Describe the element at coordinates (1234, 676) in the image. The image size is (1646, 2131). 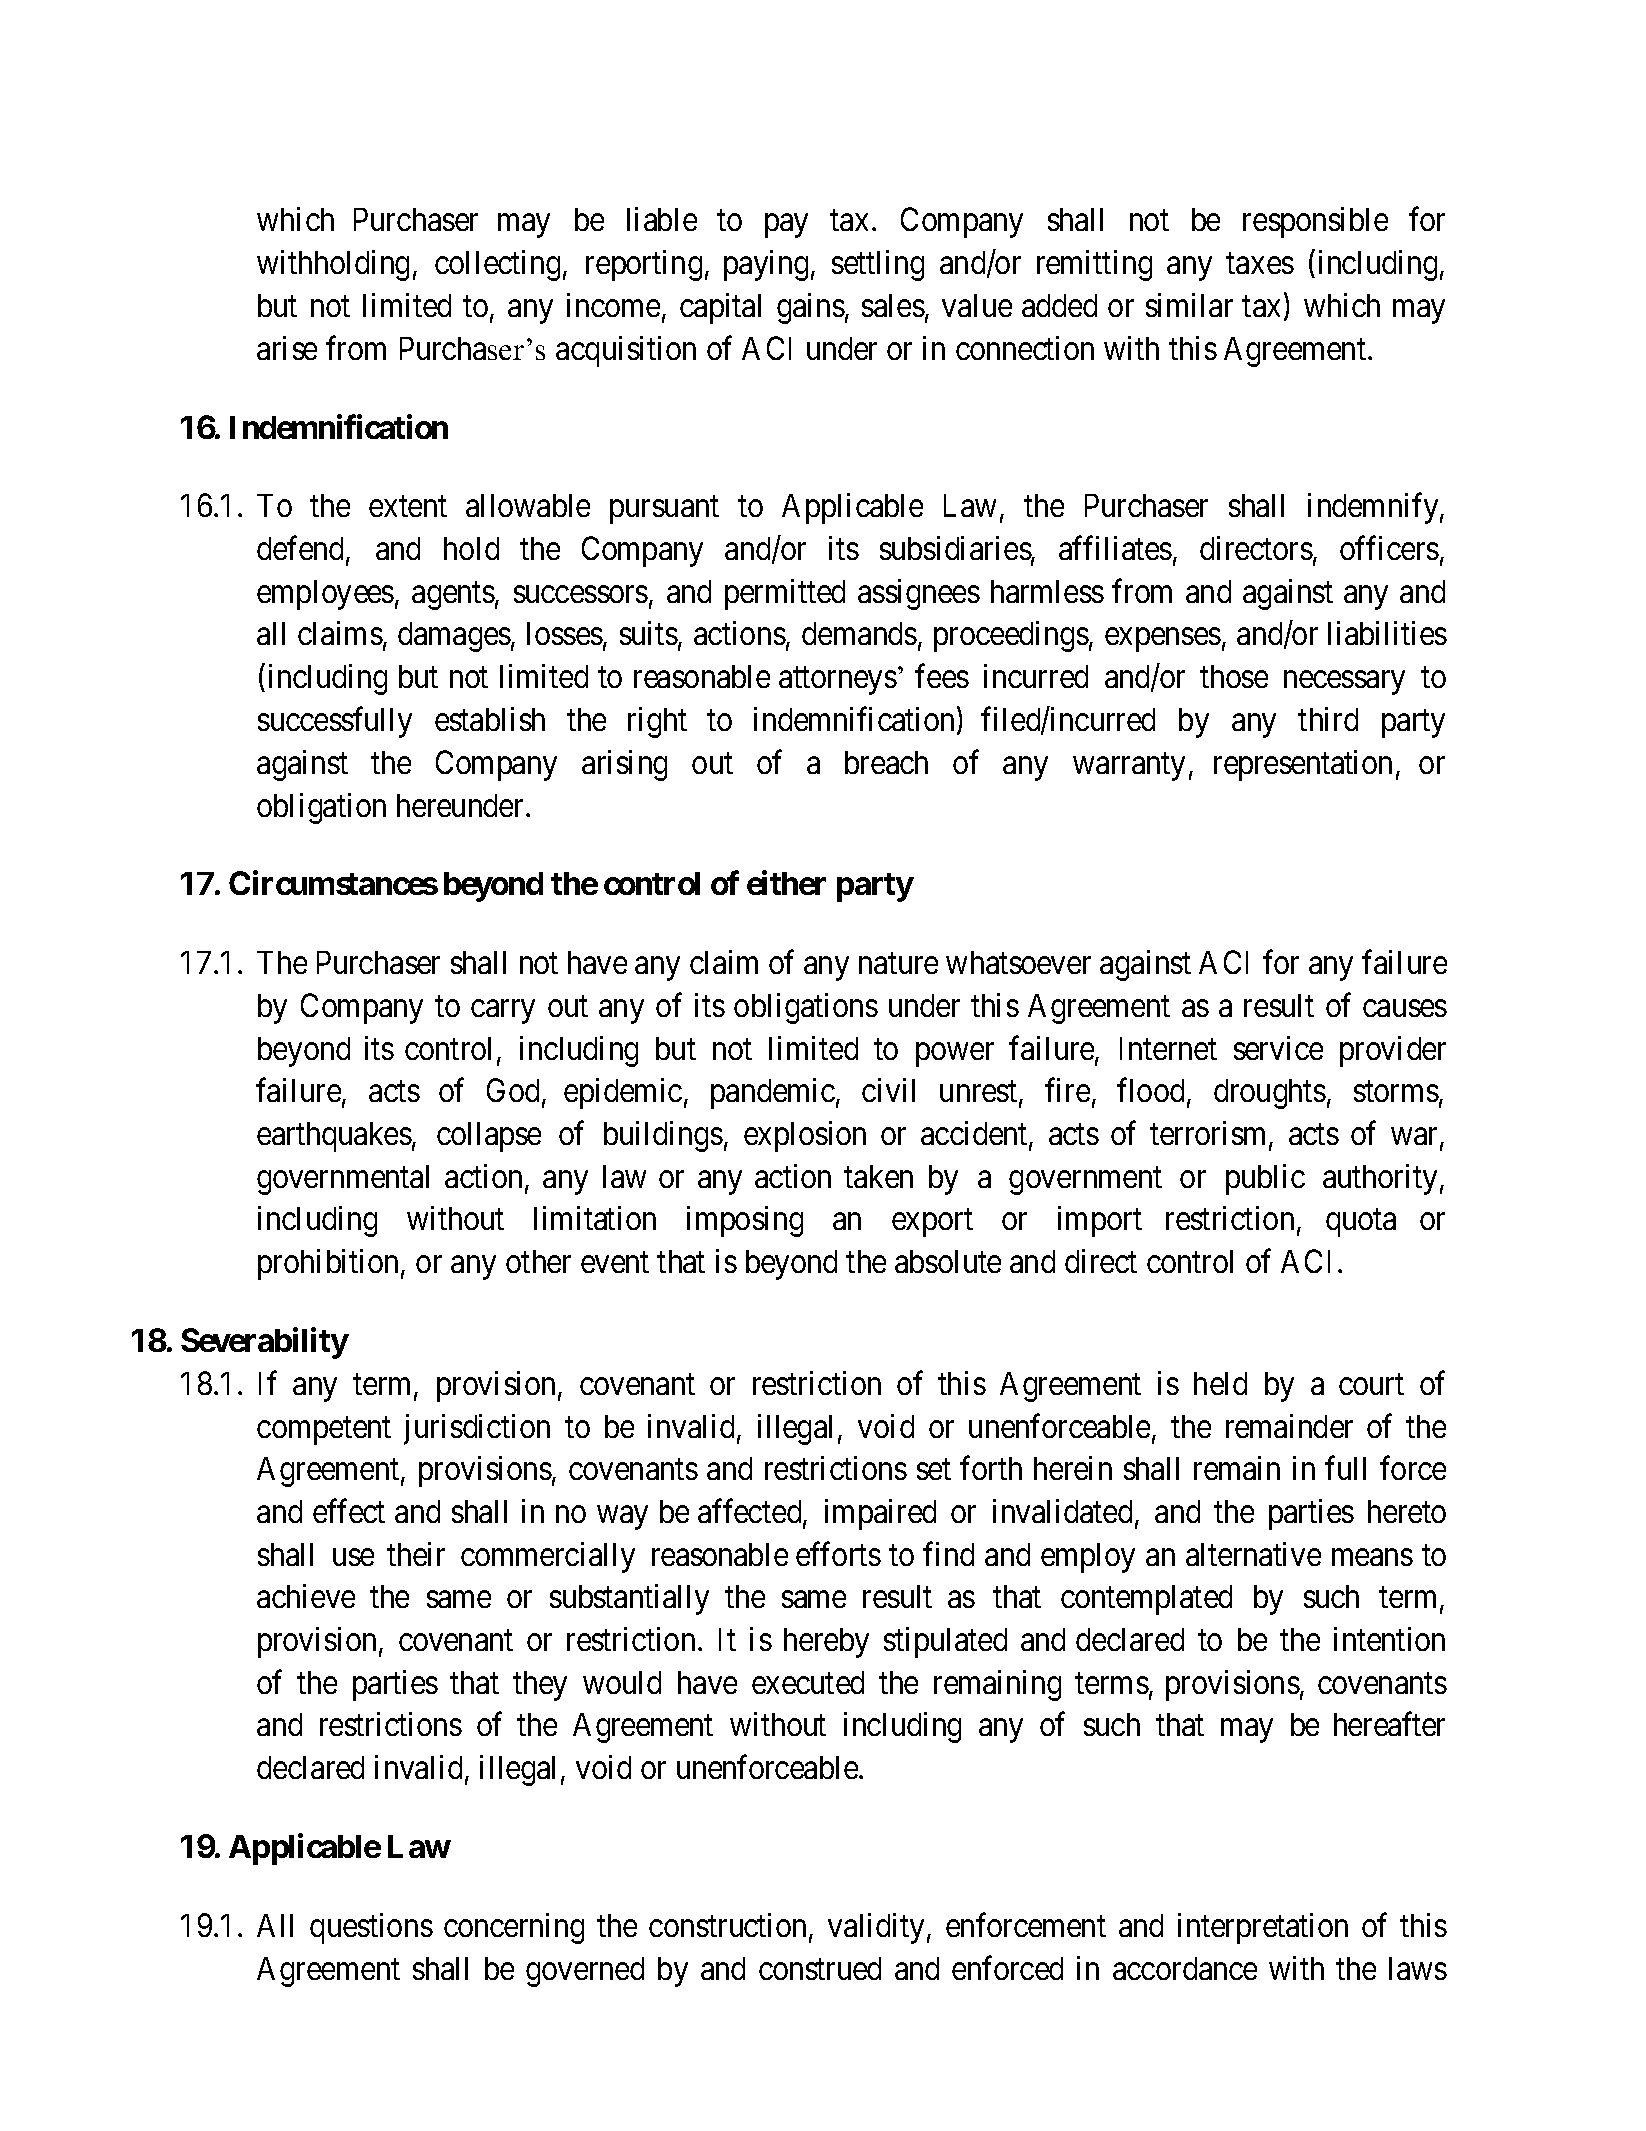
I see `those` at that location.
